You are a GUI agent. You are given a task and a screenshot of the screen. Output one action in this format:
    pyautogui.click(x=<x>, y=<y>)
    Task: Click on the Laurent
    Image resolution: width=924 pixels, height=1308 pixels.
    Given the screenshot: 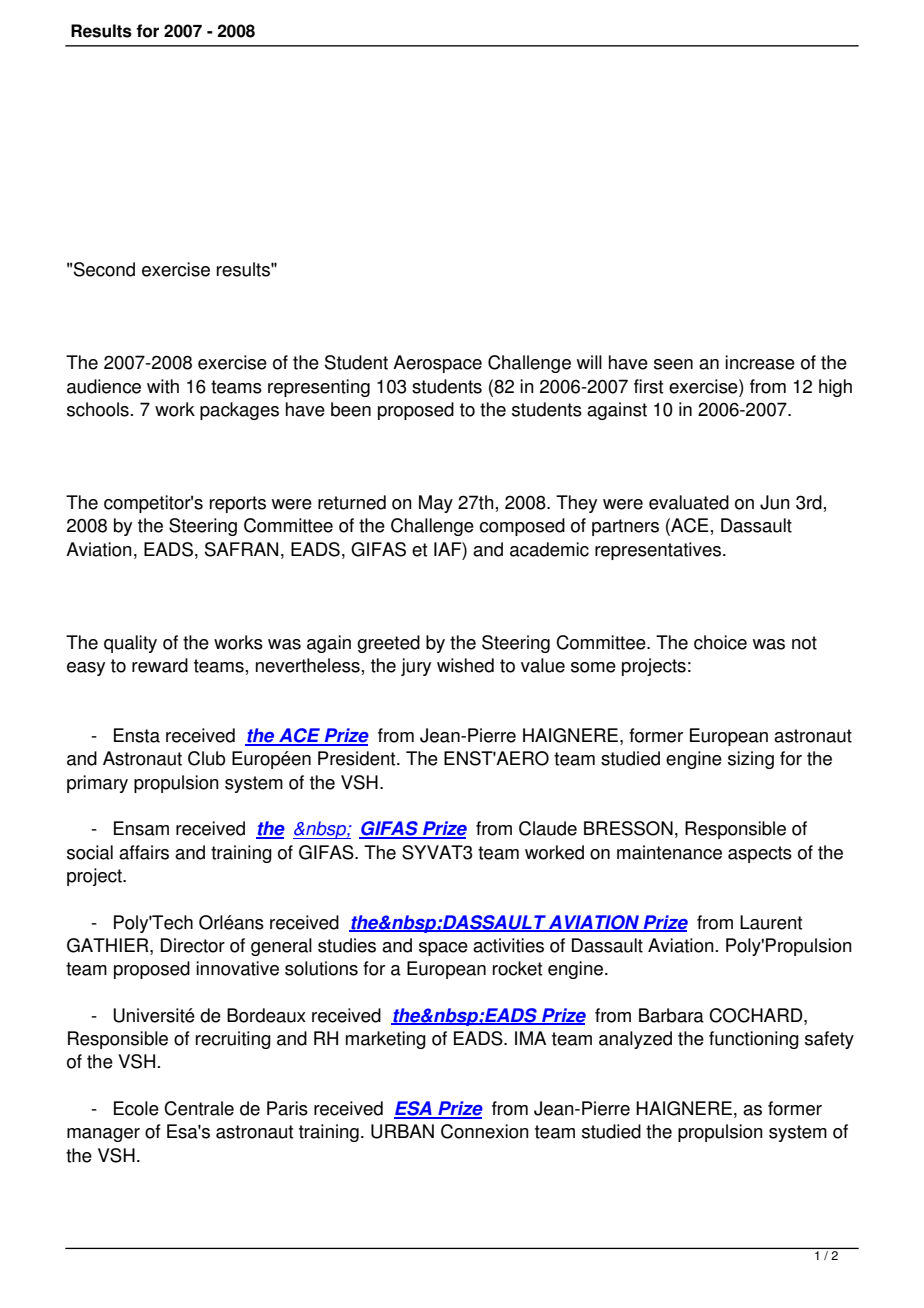 What is the action you would take?
    pyautogui.click(x=771, y=922)
